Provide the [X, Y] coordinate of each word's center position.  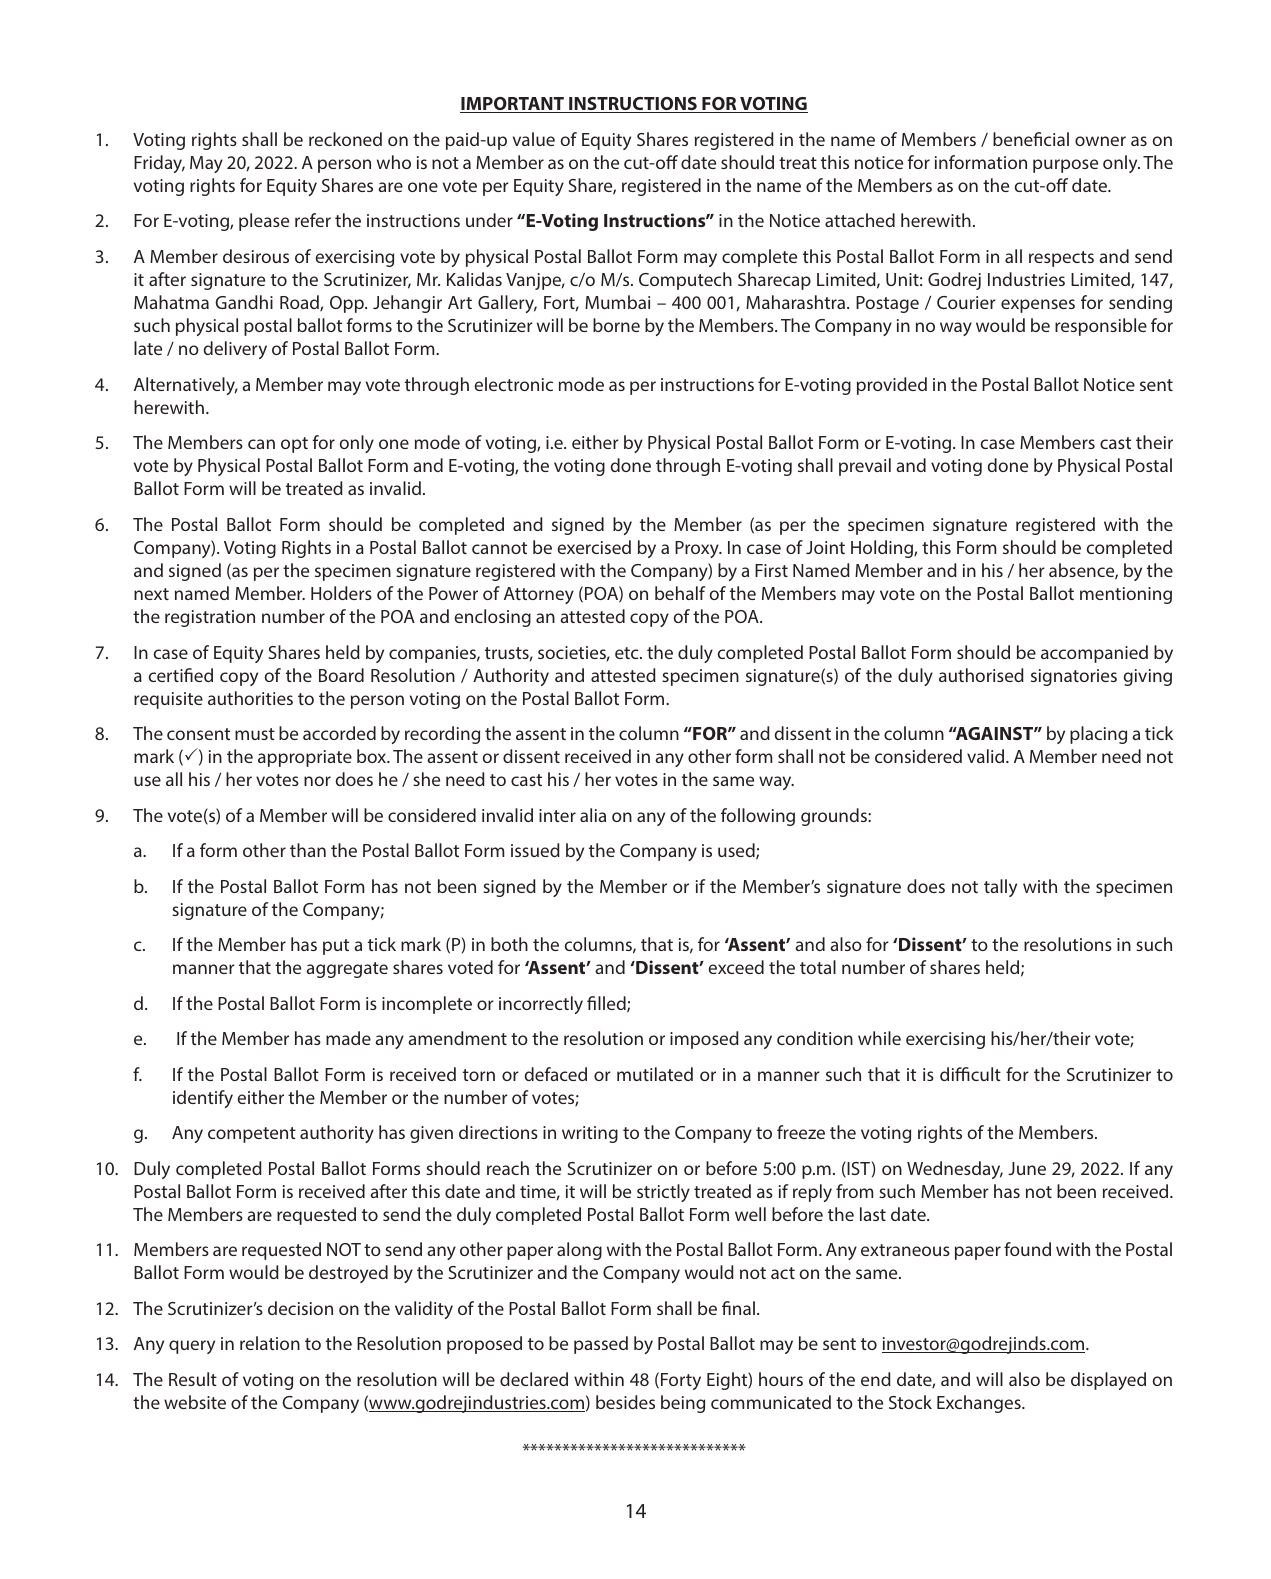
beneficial [1031, 139]
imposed [704, 1040]
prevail [865, 467]
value [534, 139]
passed [601, 1345]
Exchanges [980, 1404]
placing [1098, 735]
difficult [970, 1074]
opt [294, 445]
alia [593, 815]
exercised [594, 547]
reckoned [345, 139]
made [348, 1038]
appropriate [305, 758]
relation [270, 1343]
